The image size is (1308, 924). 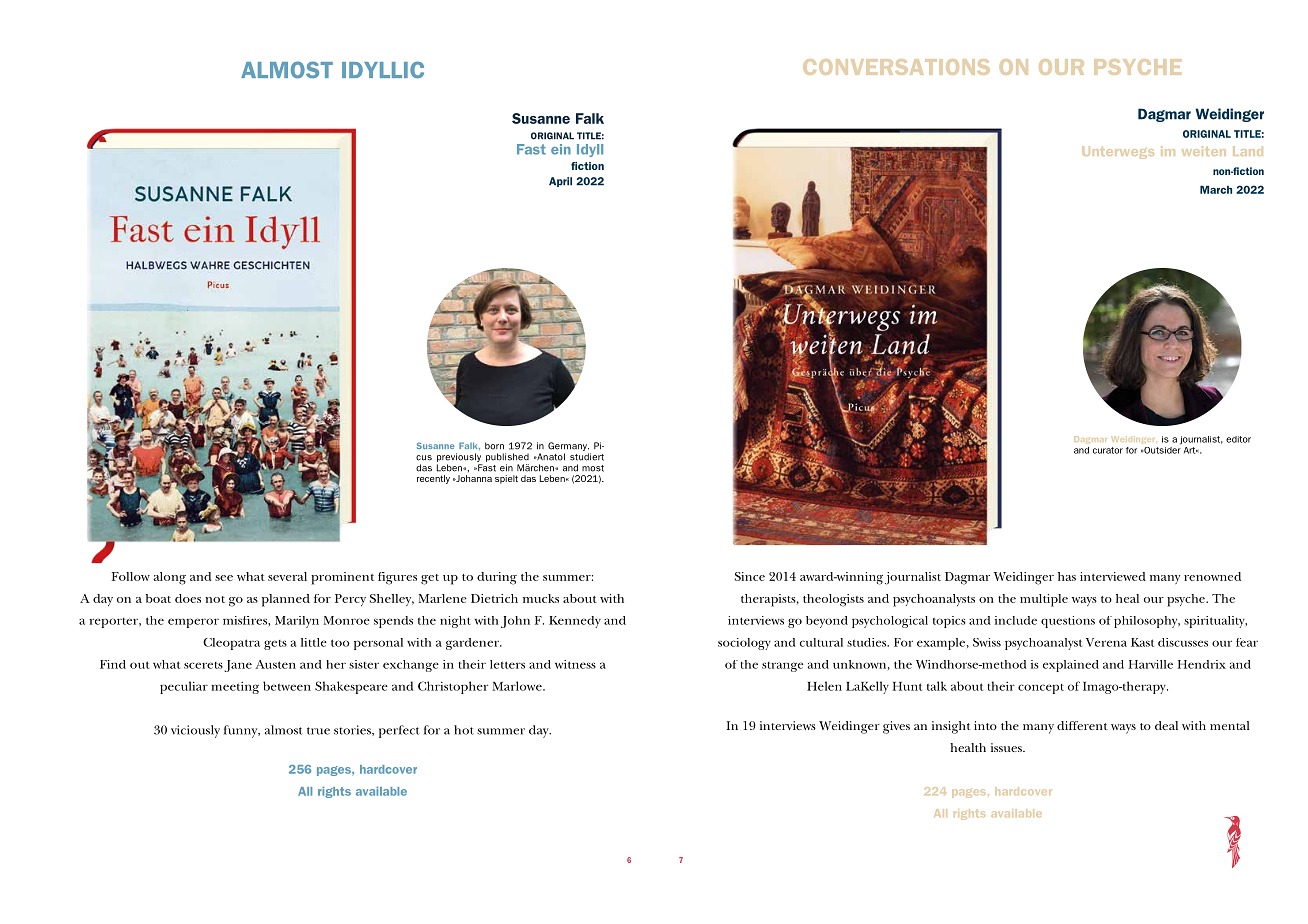 What do you see at coordinates (1248, 151) in the screenshot?
I see `Land` at bounding box center [1248, 151].
